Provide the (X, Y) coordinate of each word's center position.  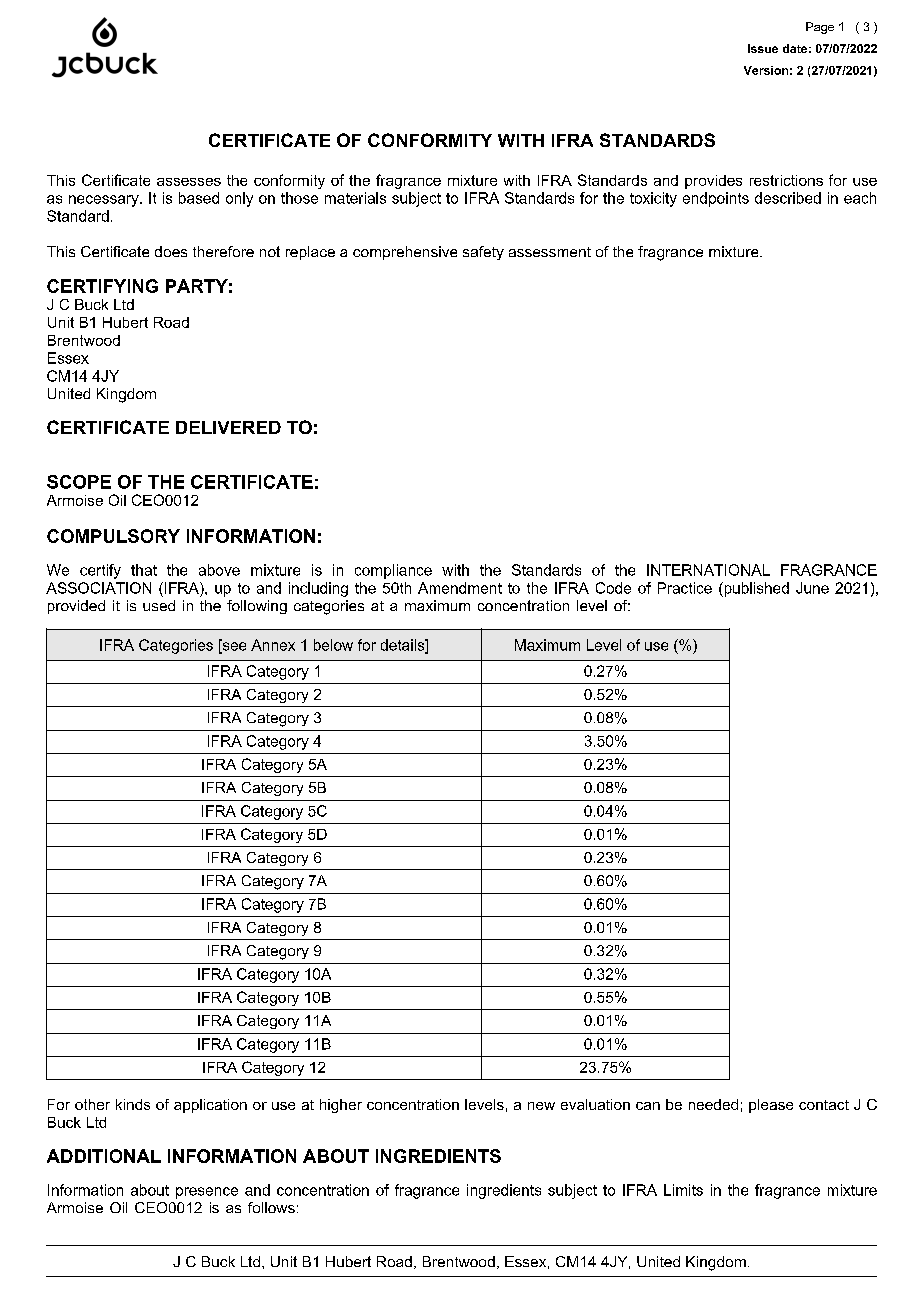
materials (355, 198)
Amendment (460, 588)
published (755, 589)
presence (207, 1193)
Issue (763, 48)
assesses (189, 182)
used (159, 605)
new (541, 1106)
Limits (683, 1190)
